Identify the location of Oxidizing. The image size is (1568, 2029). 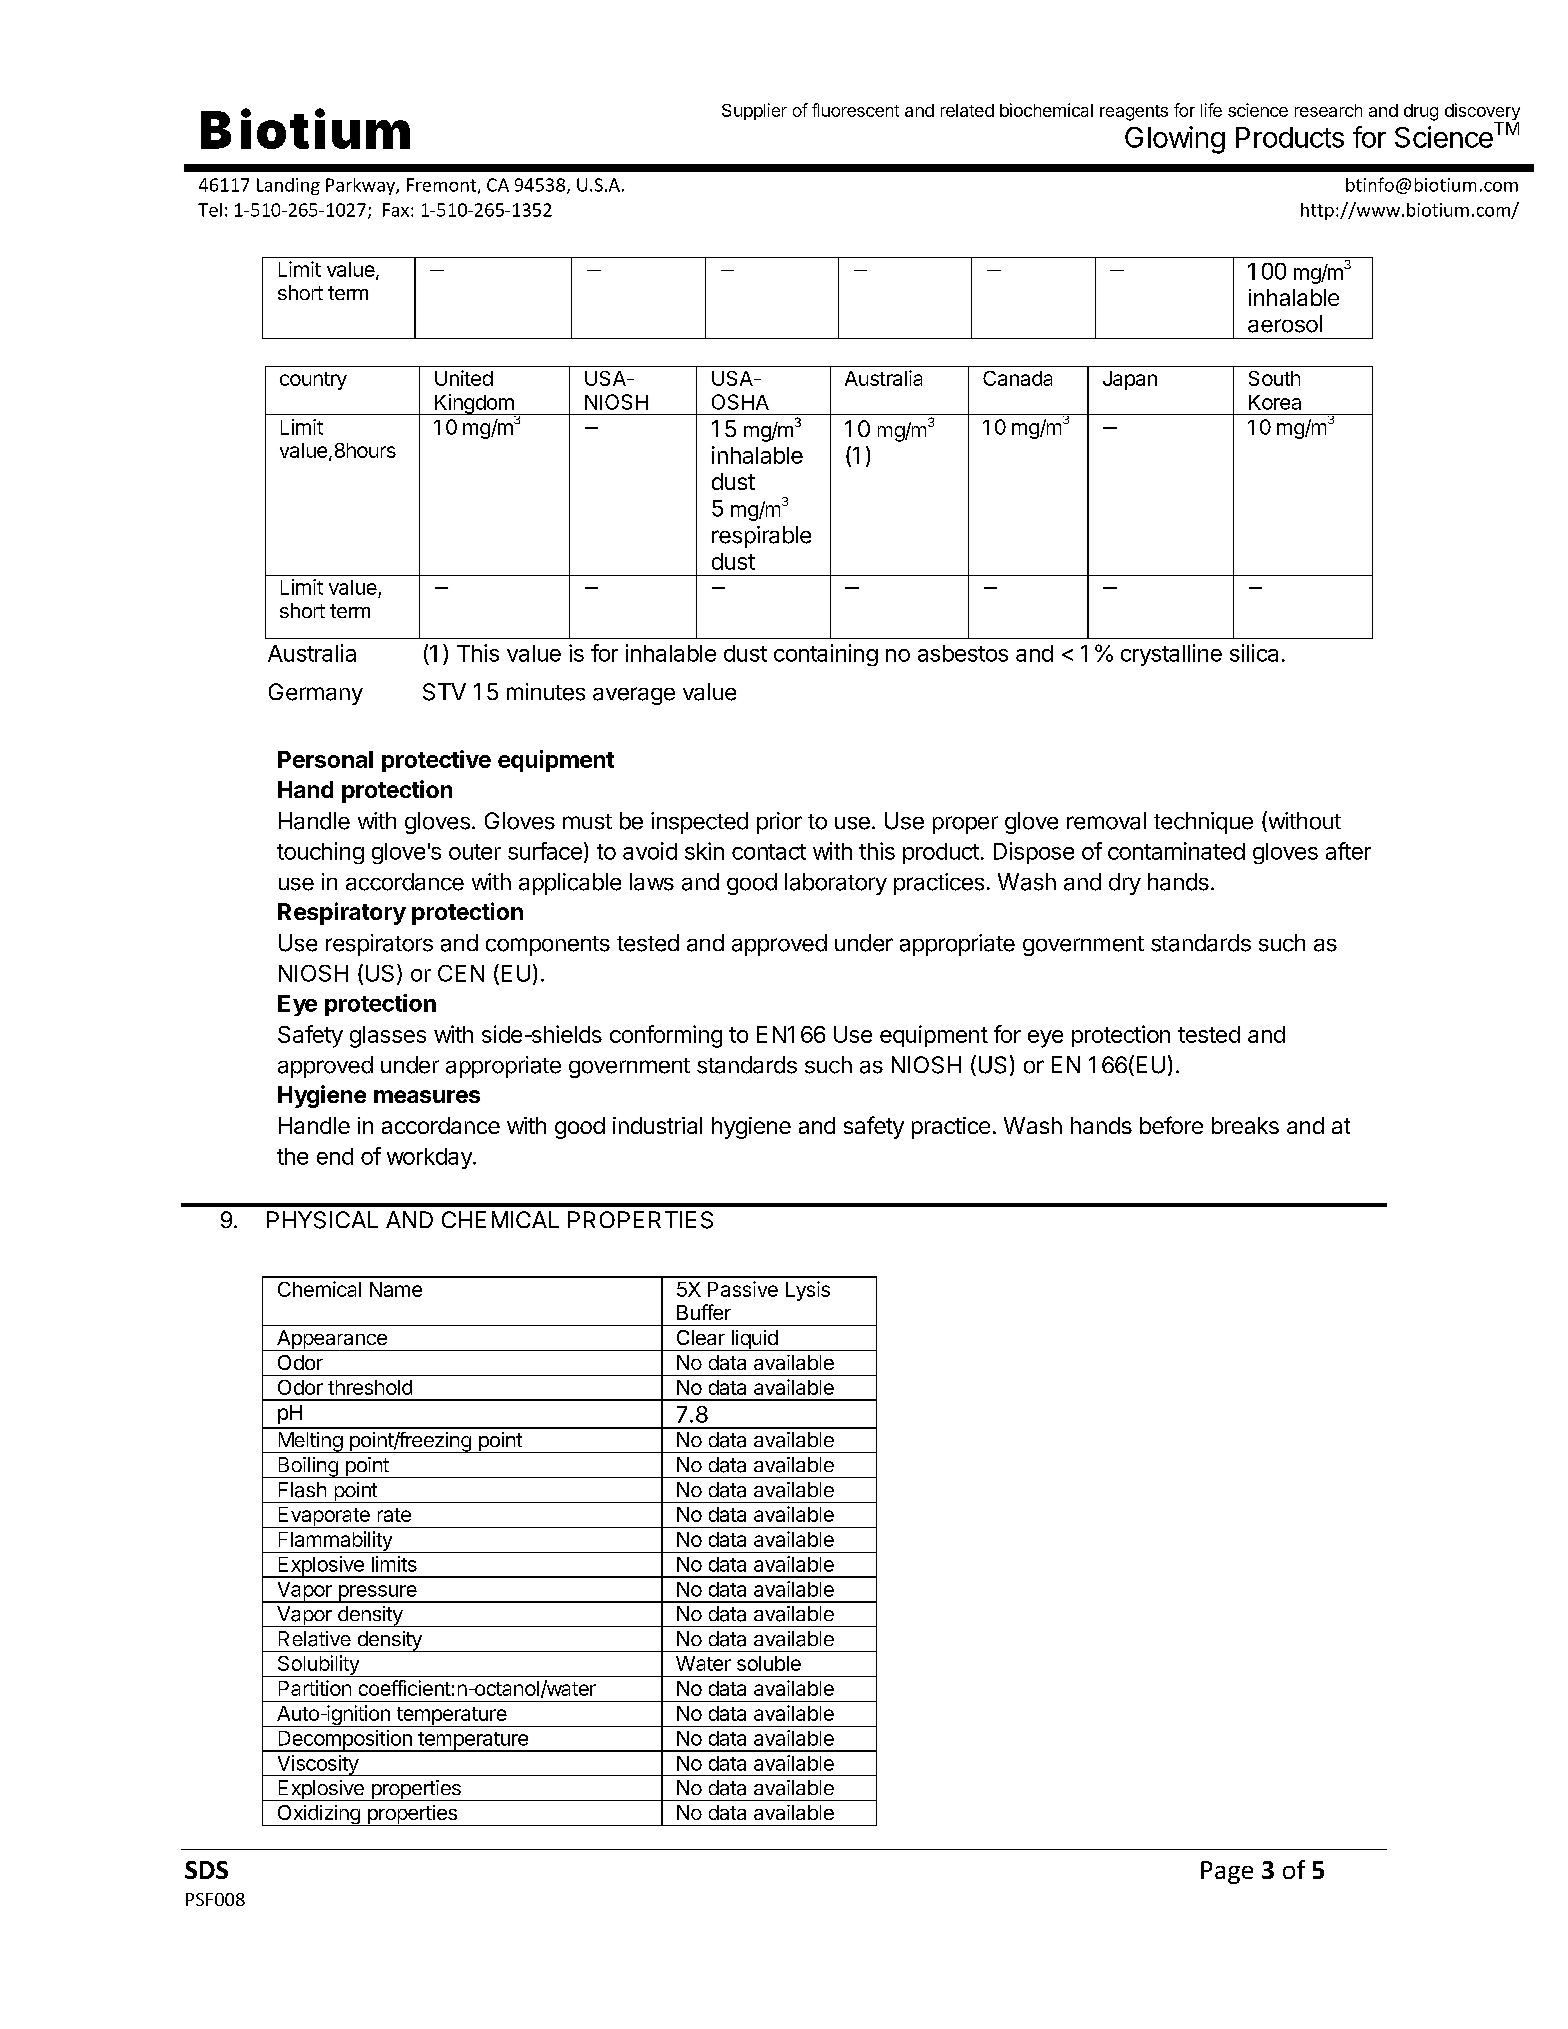
(318, 1815).
